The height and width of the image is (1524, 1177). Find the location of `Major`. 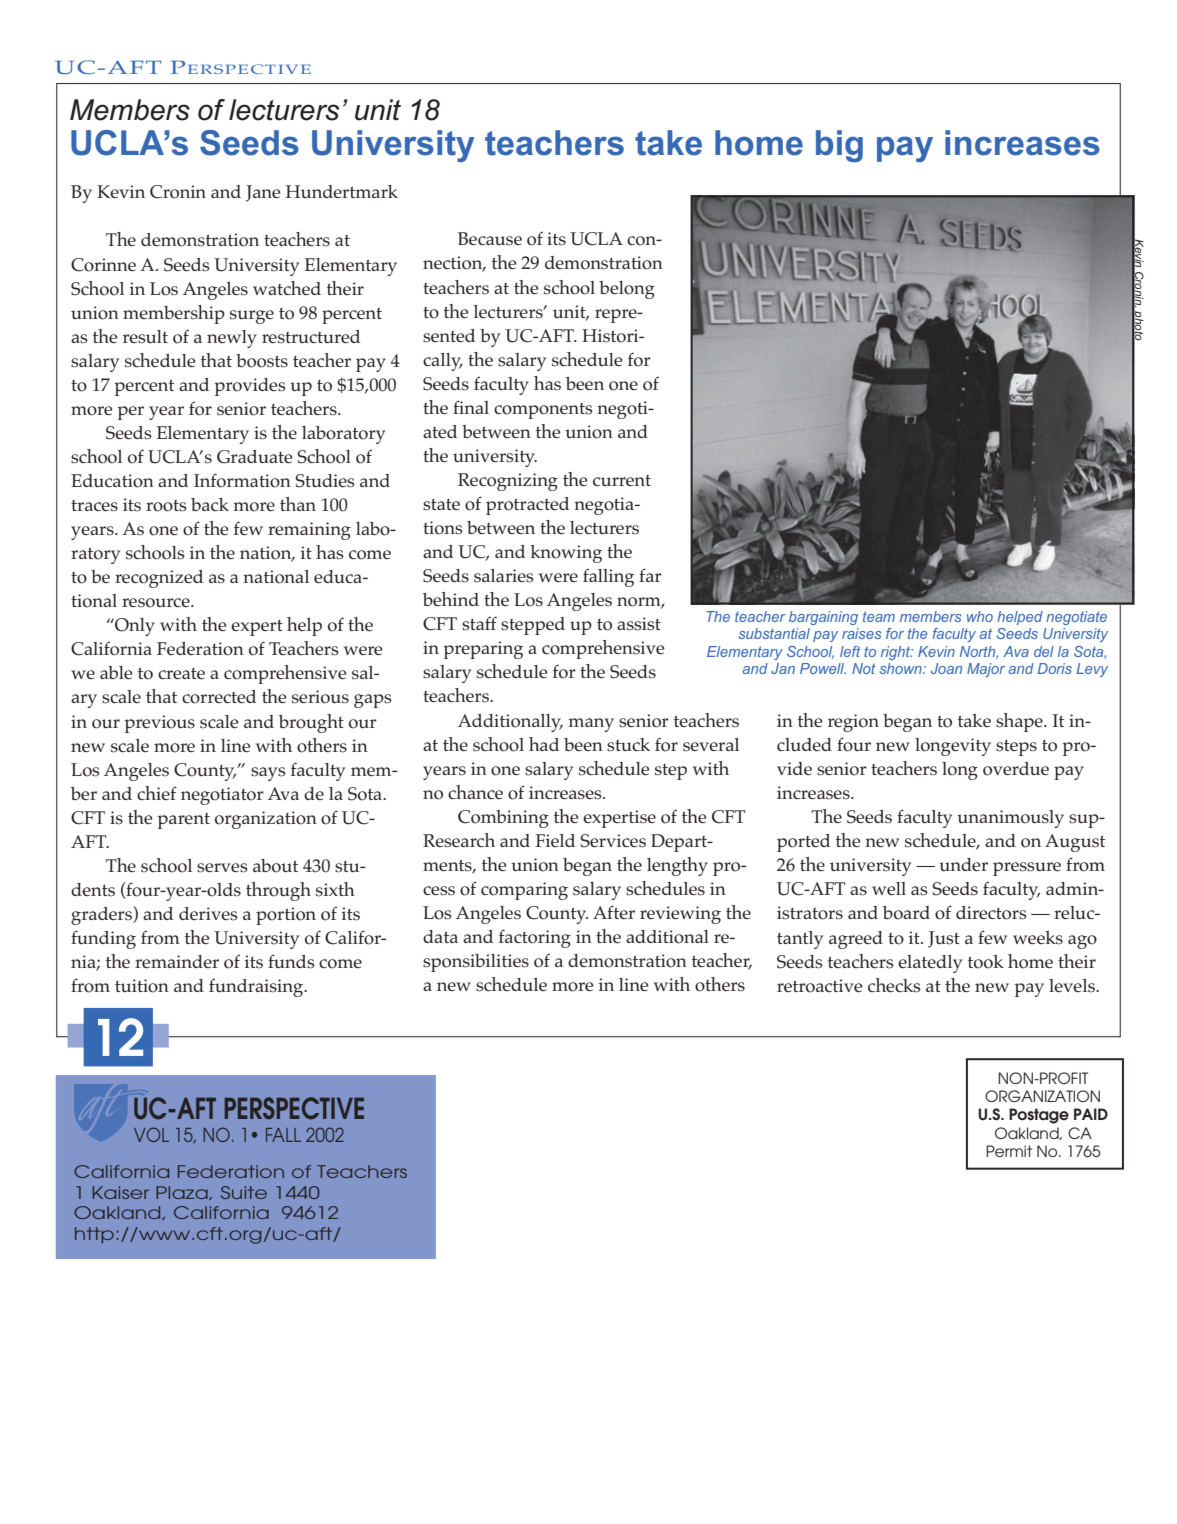

Major is located at coordinates (986, 670).
